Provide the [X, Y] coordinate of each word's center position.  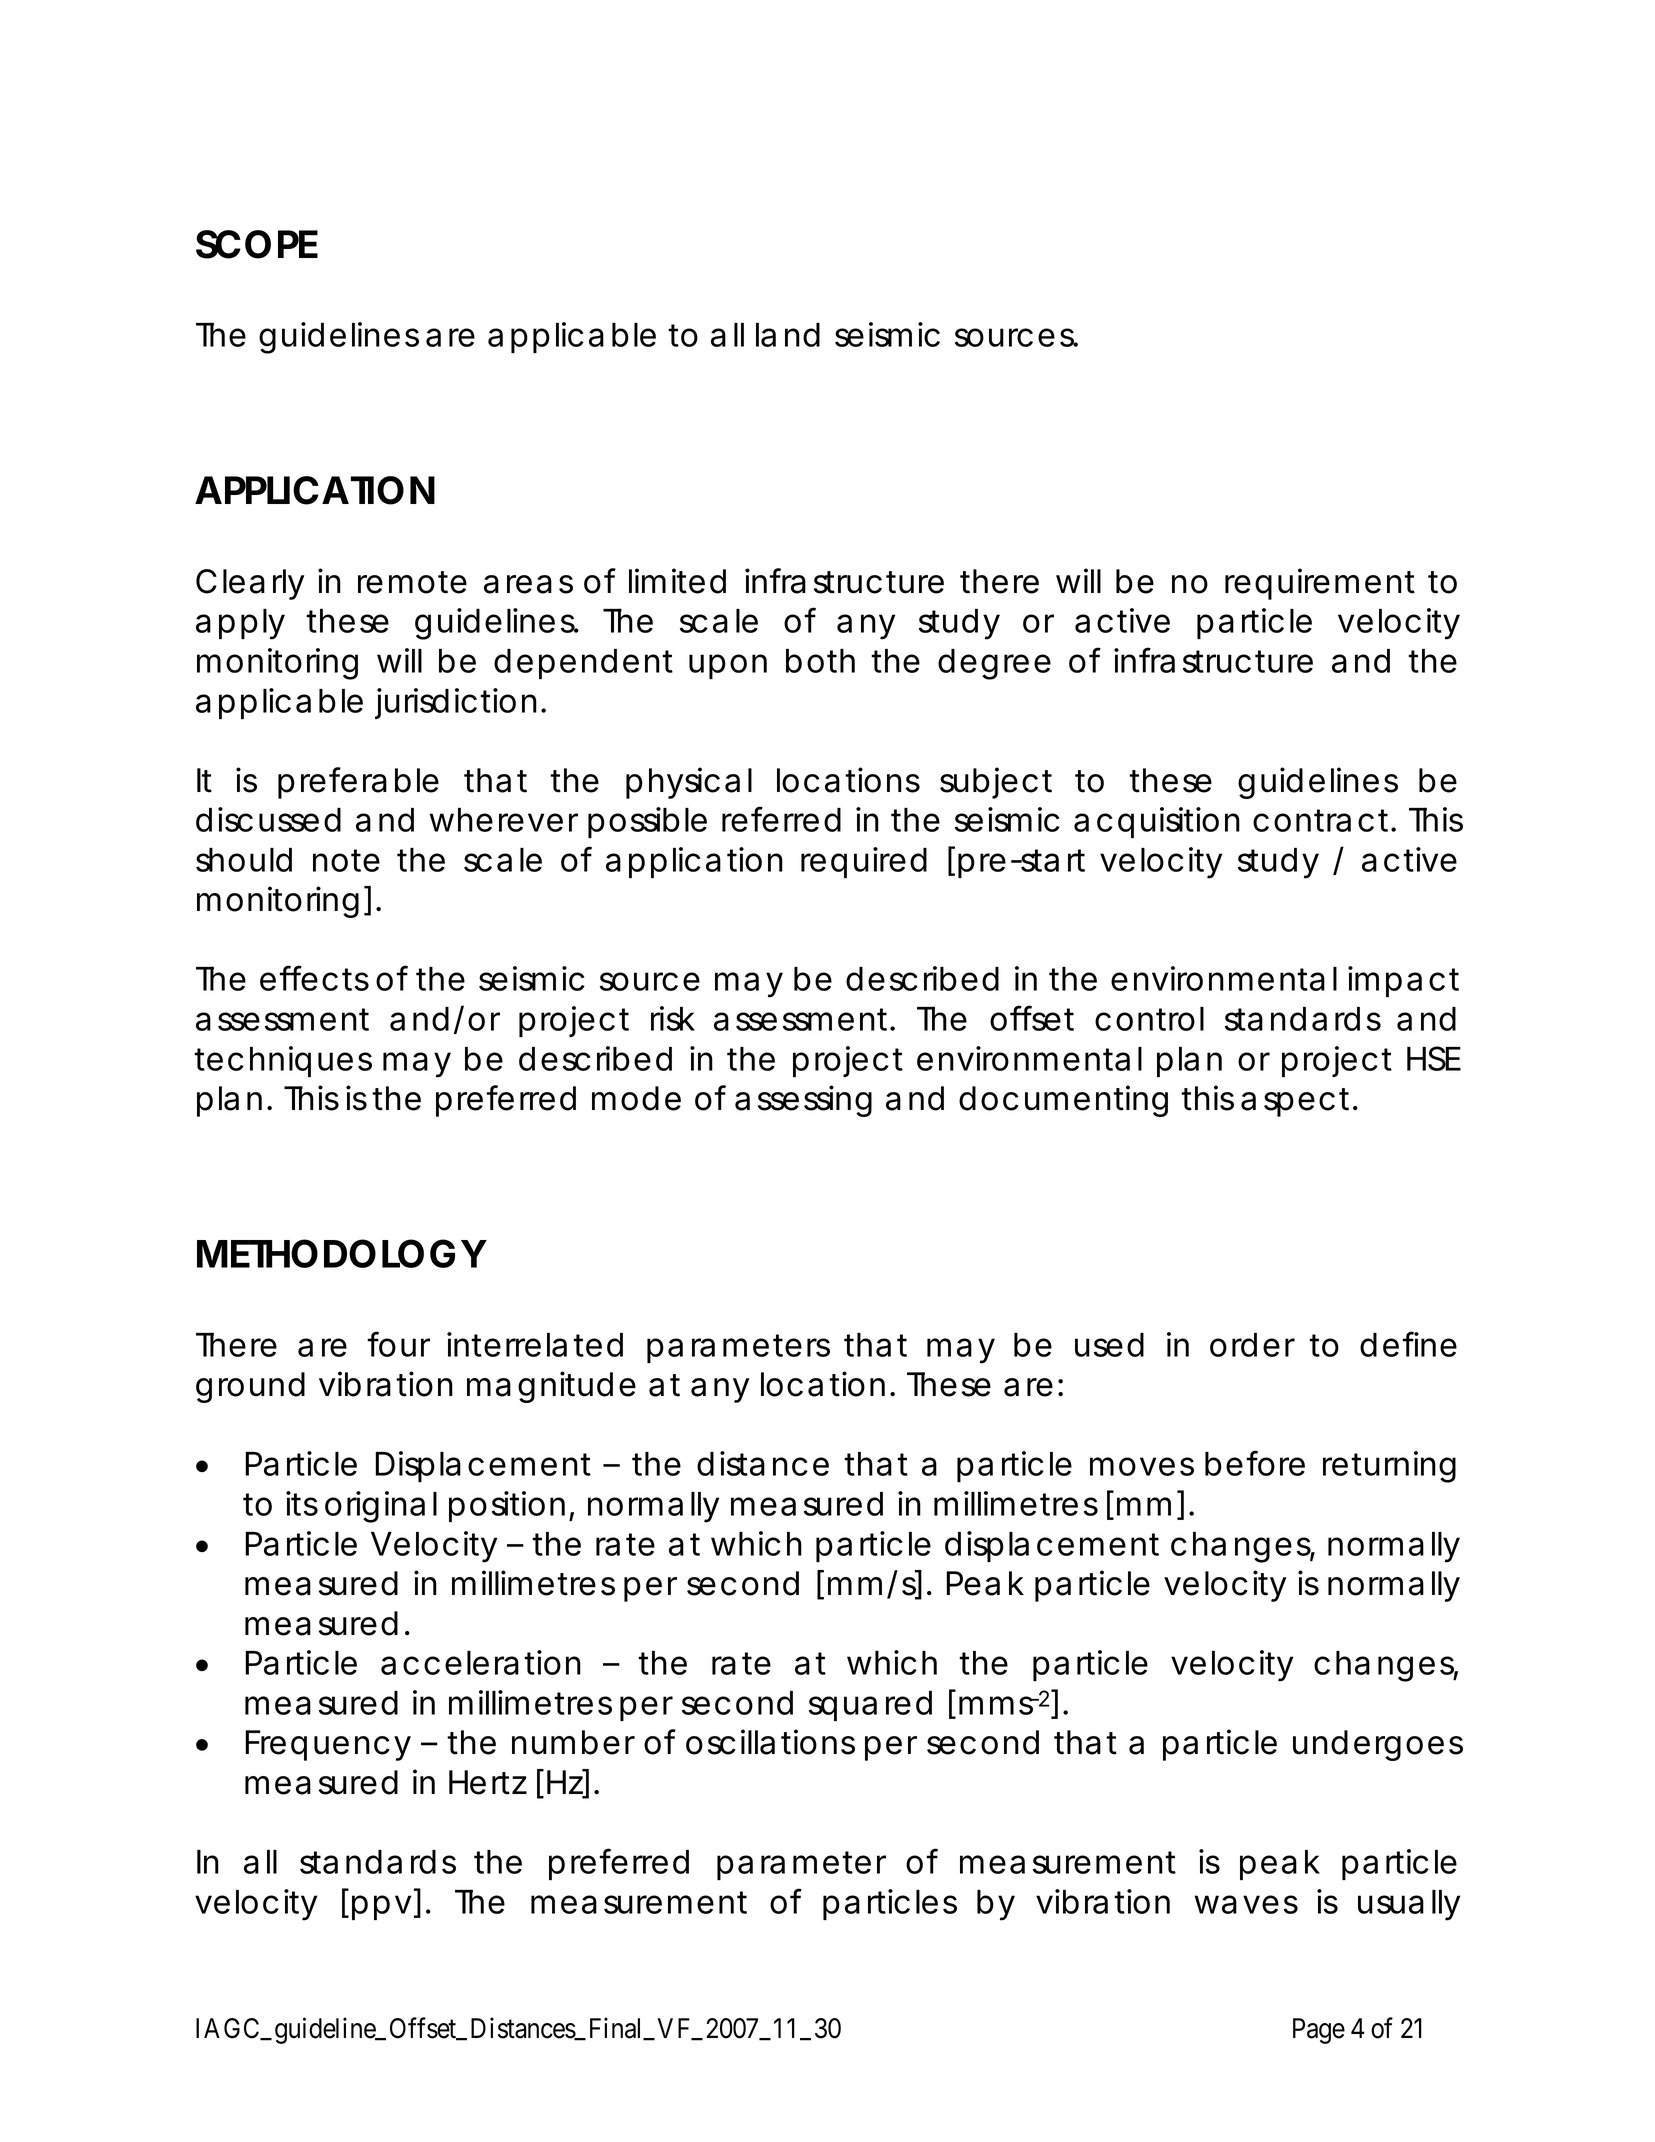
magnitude [551, 1387]
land [788, 335]
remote [412, 582]
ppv [381, 1907]
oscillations [770, 1742]
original [381, 1507]
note [346, 860]
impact [1403, 981]
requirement [1320, 584]
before [1255, 1463]
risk [673, 1018]
